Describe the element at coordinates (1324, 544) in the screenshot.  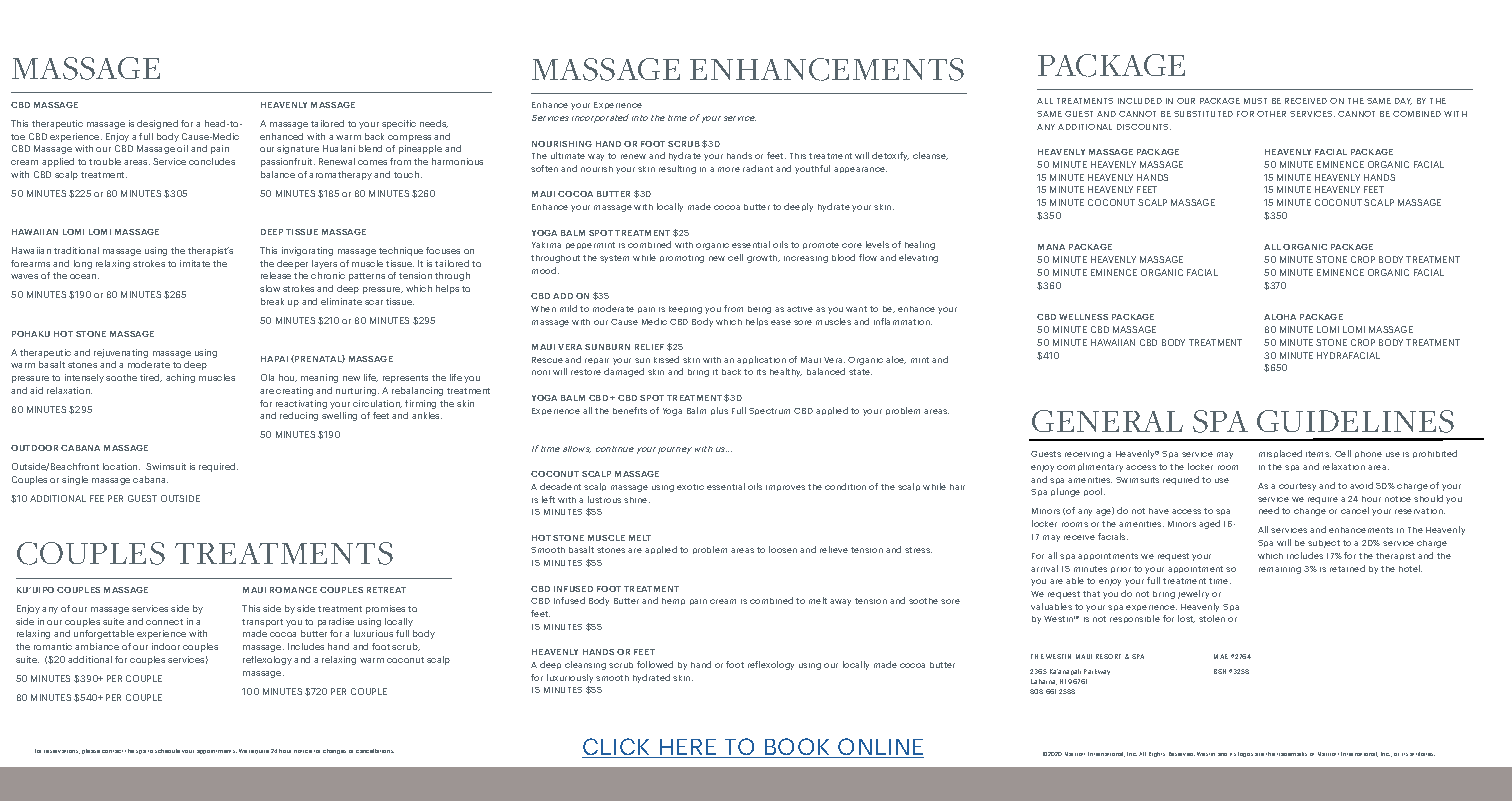
I see `subject` at that location.
